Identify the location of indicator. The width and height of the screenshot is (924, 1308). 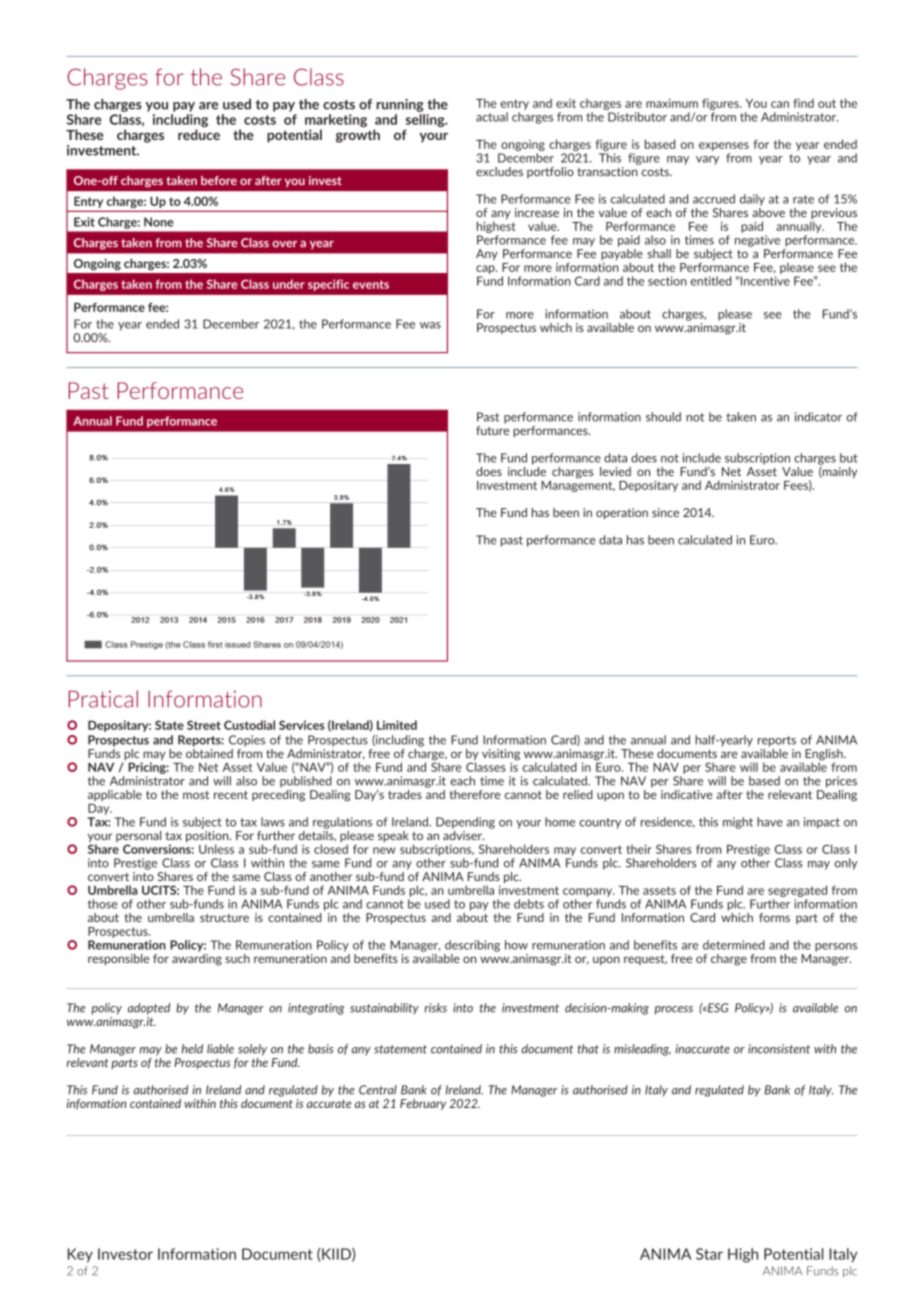
(818, 417).
